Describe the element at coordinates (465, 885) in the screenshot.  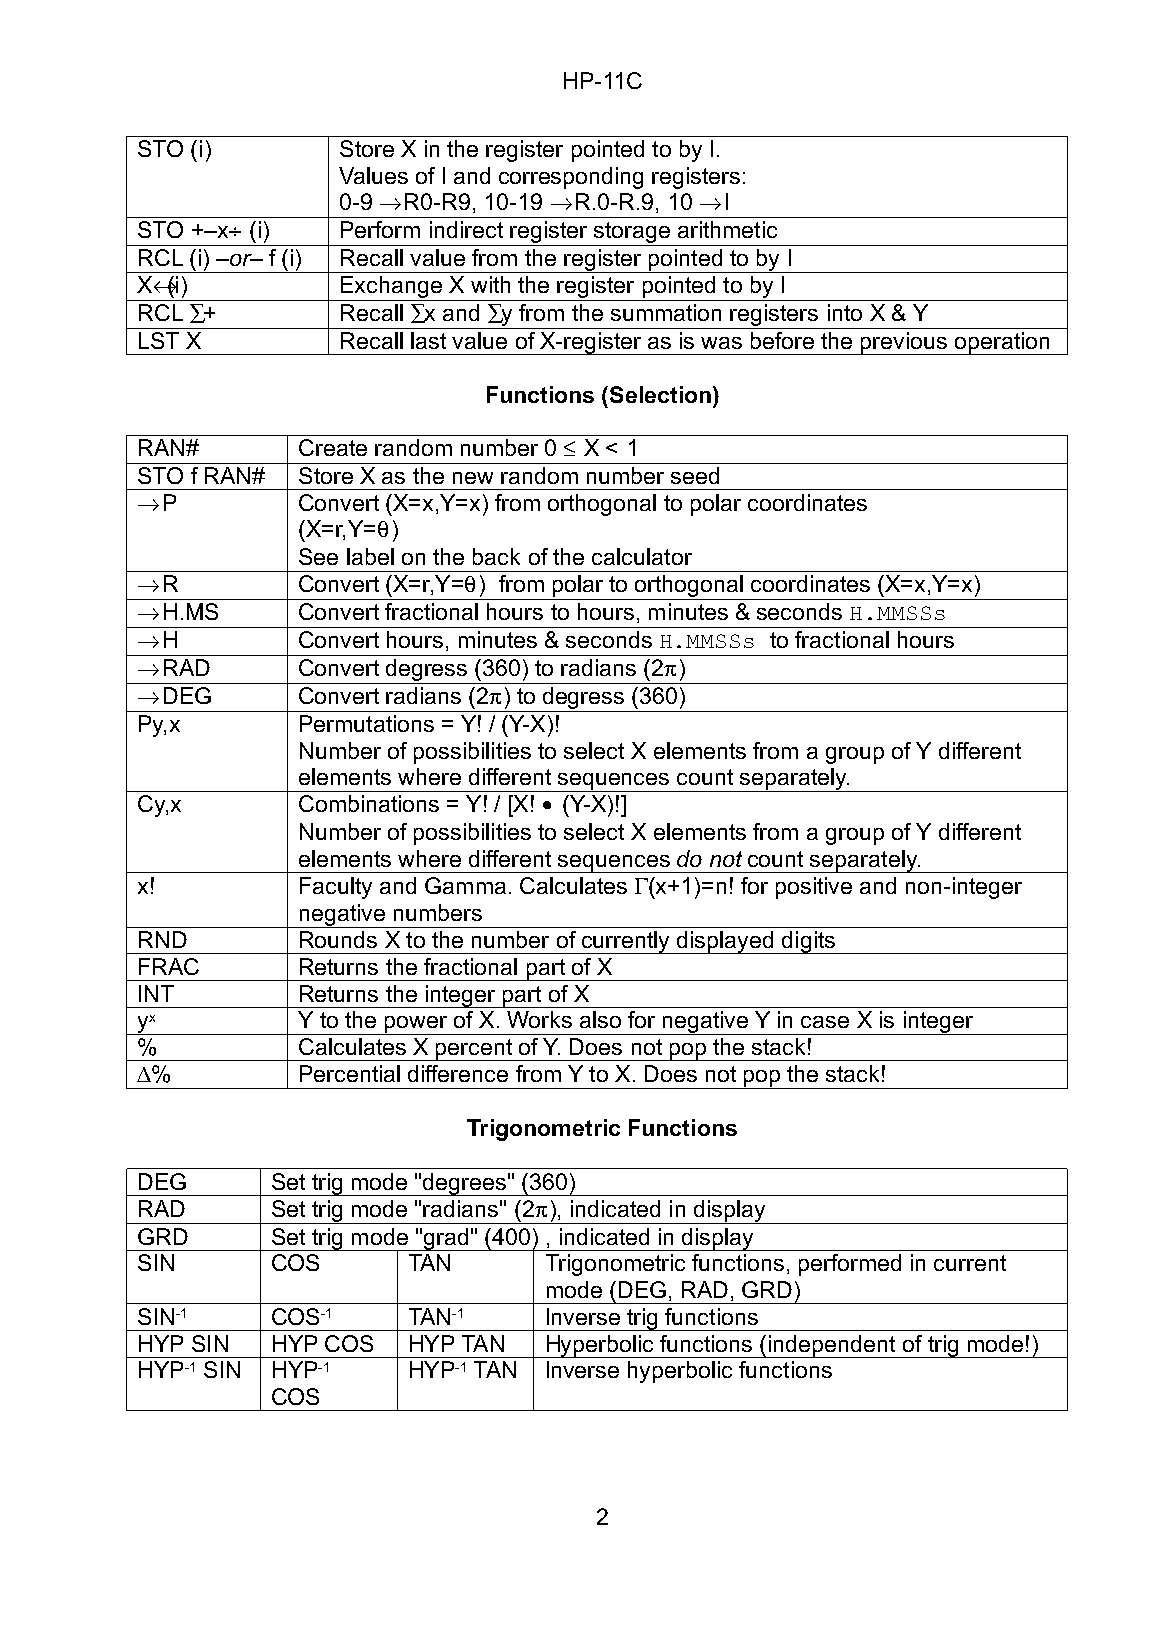
I see `Gamma` at that location.
